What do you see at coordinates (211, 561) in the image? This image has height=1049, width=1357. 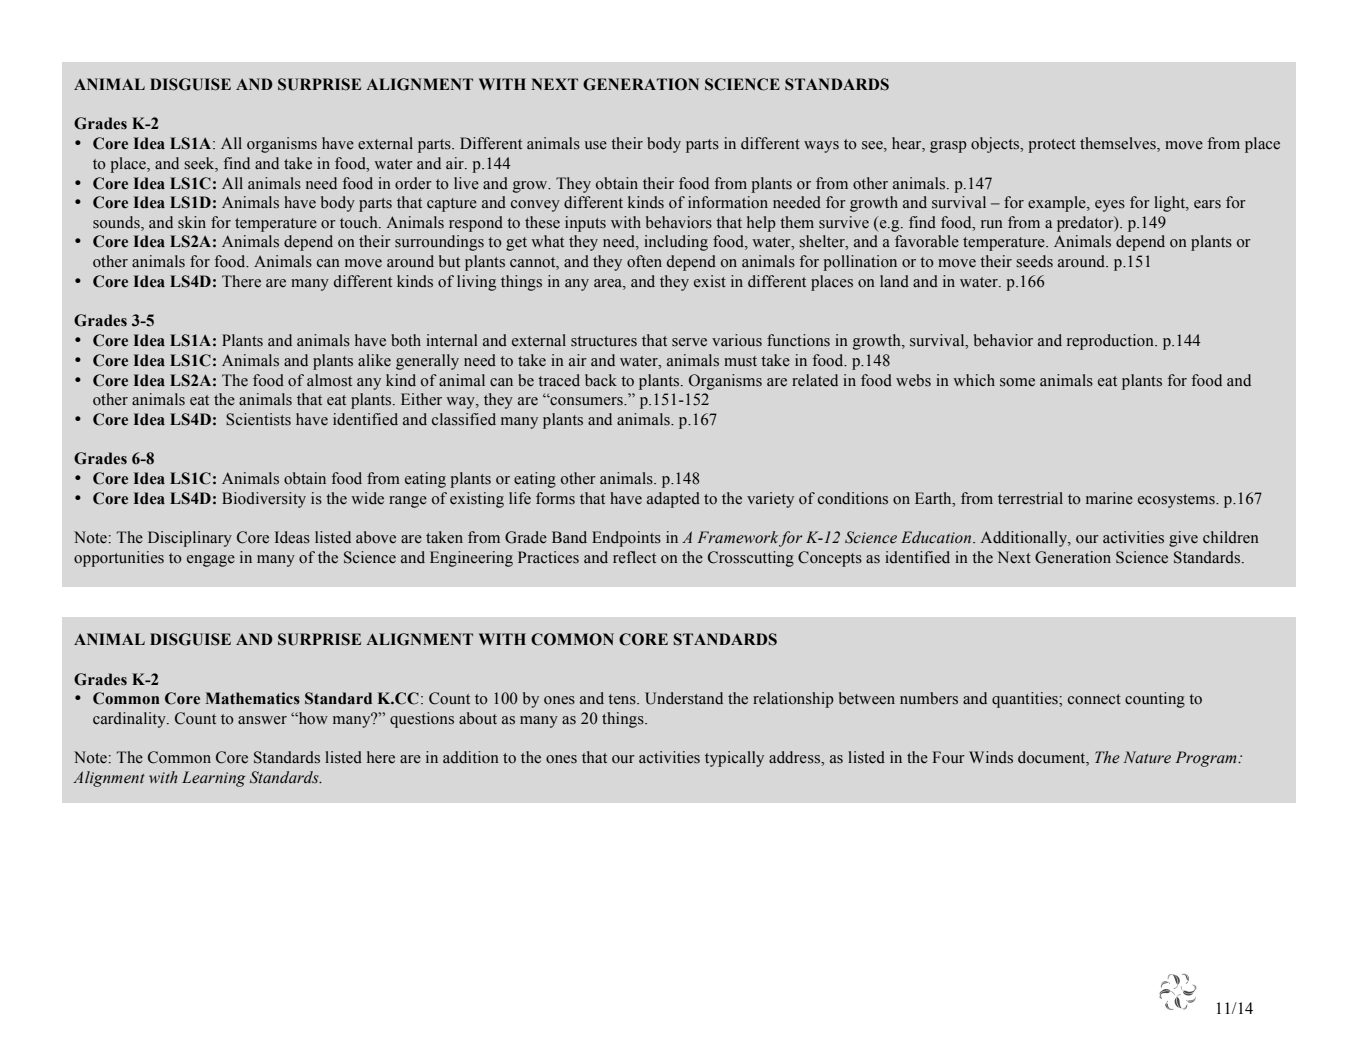 I see `engage` at bounding box center [211, 561].
